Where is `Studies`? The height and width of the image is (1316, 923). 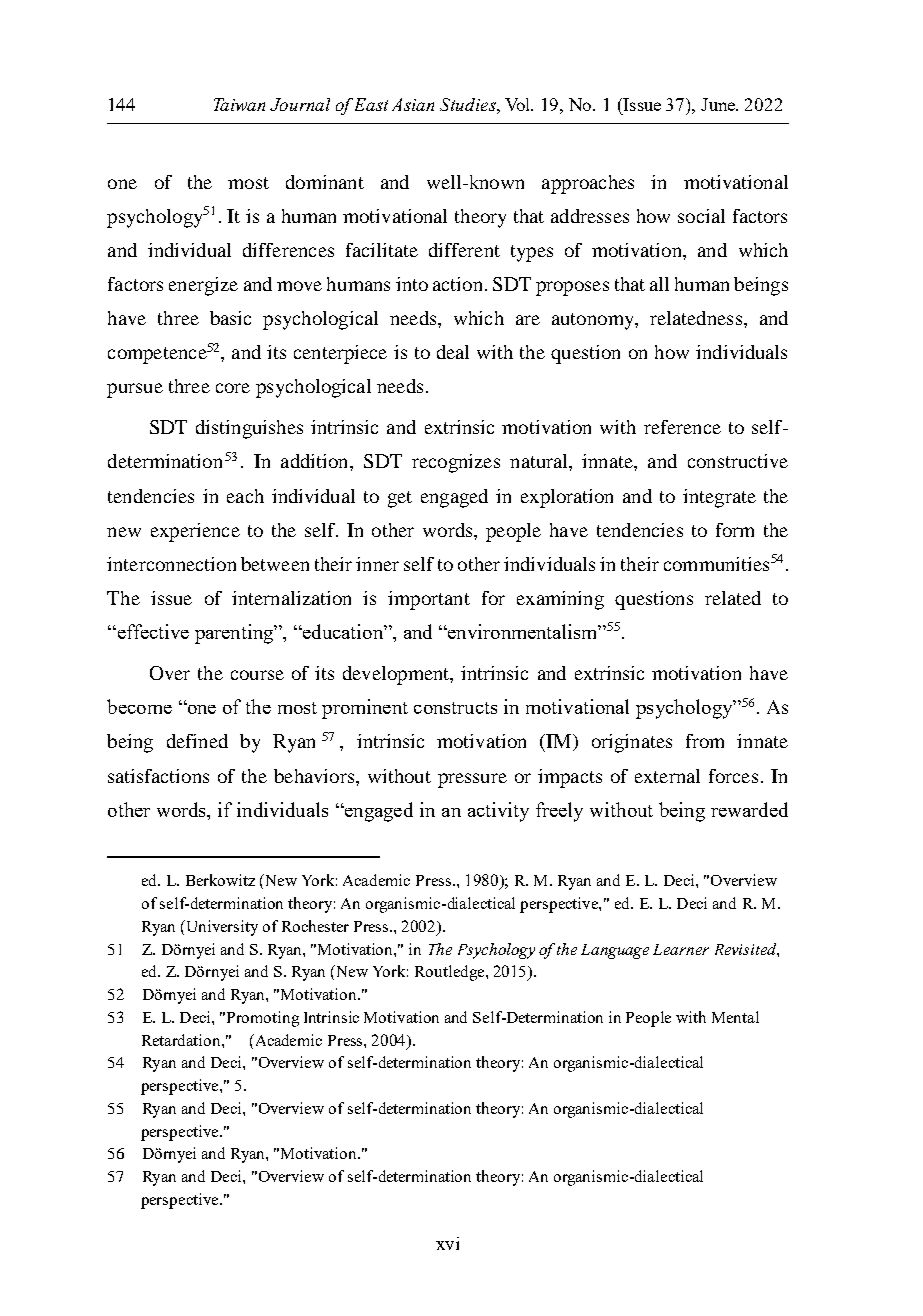 Studies is located at coordinates (469, 104).
